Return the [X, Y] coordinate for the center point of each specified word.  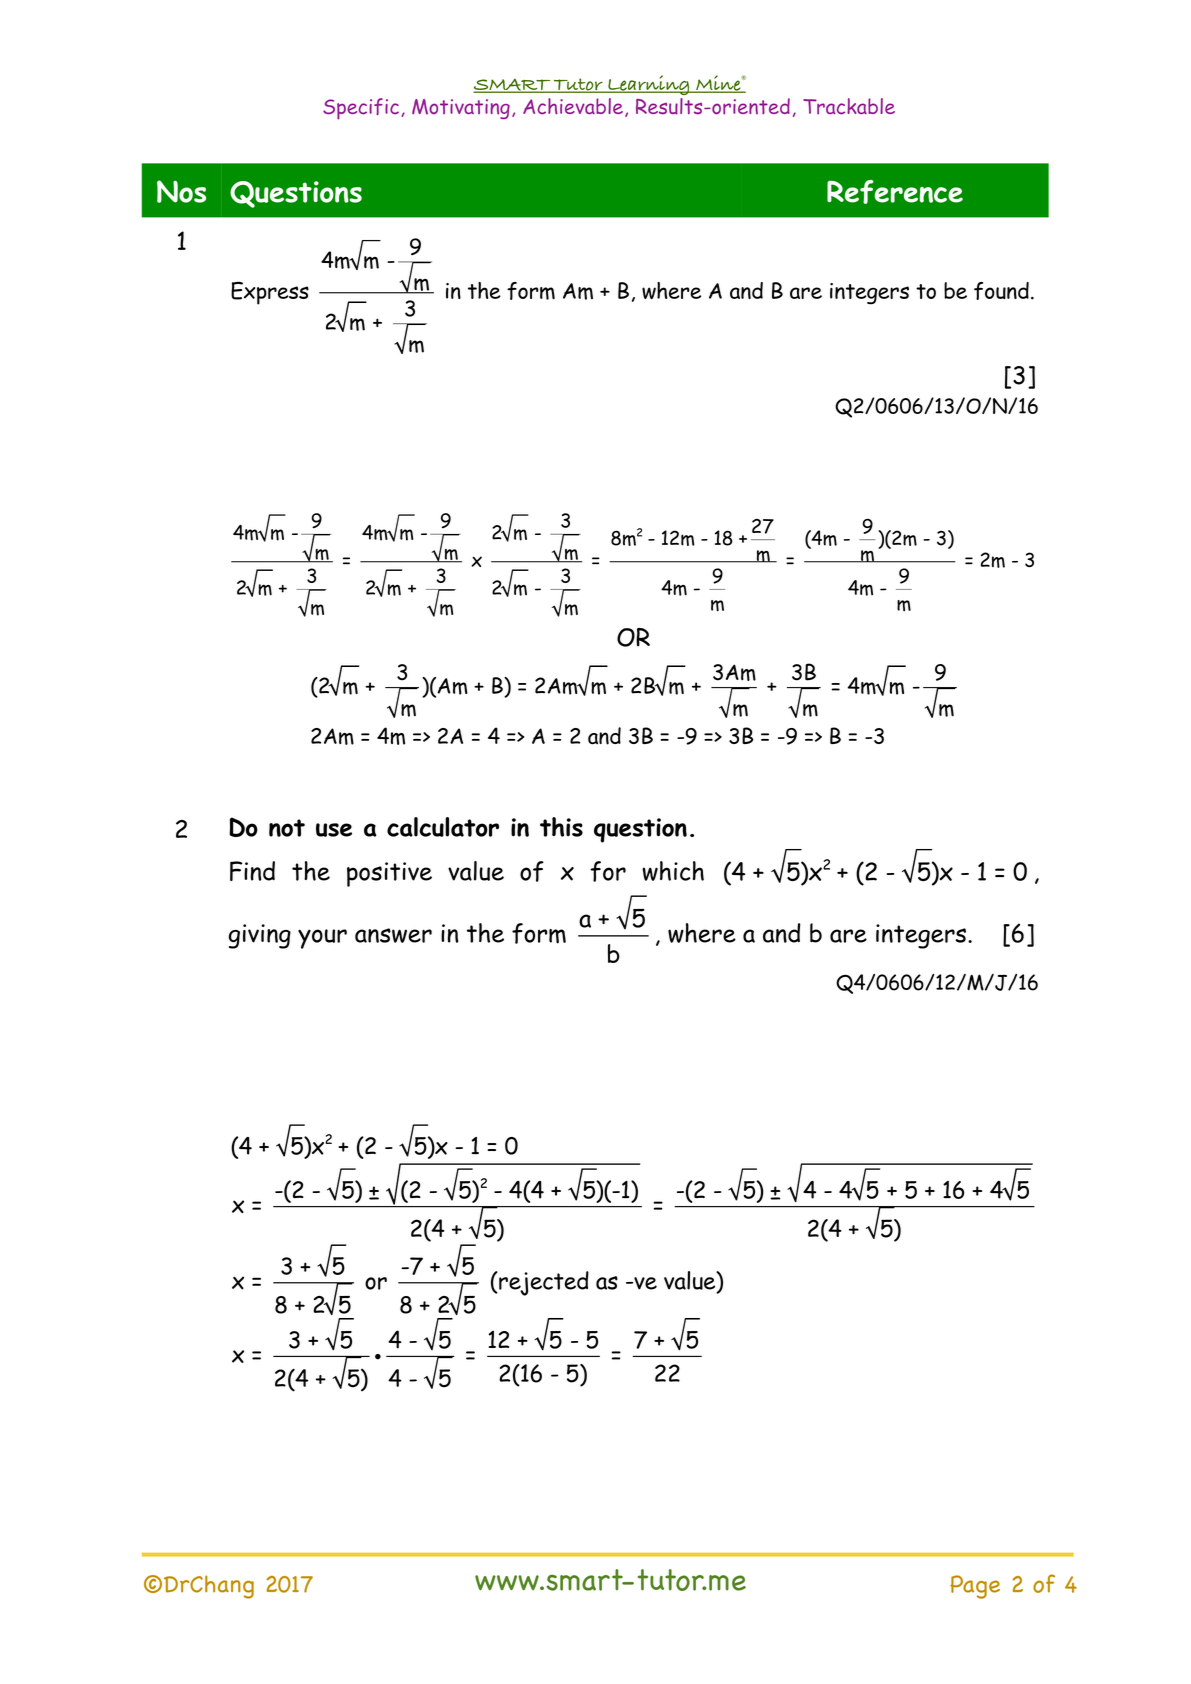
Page [975, 1587]
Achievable [573, 106]
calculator [443, 827]
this [561, 827]
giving [260, 936]
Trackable [849, 106]
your [322, 939]
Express [270, 293]
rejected [543, 1283]
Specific [361, 109]
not [287, 828]
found [1001, 291]
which [673, 871]
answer [393, 935]
